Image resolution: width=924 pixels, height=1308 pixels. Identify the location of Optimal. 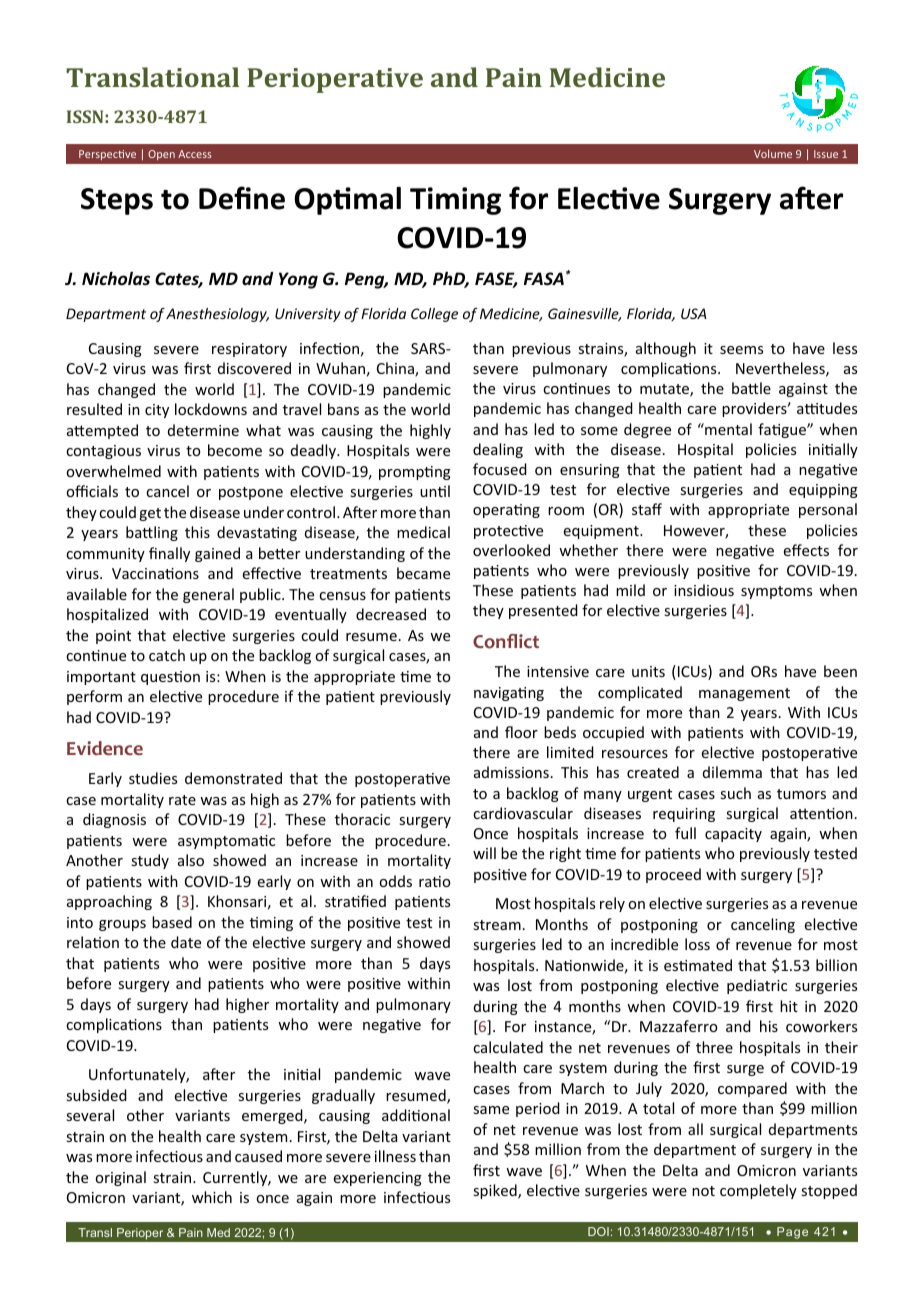
(347, 201).
